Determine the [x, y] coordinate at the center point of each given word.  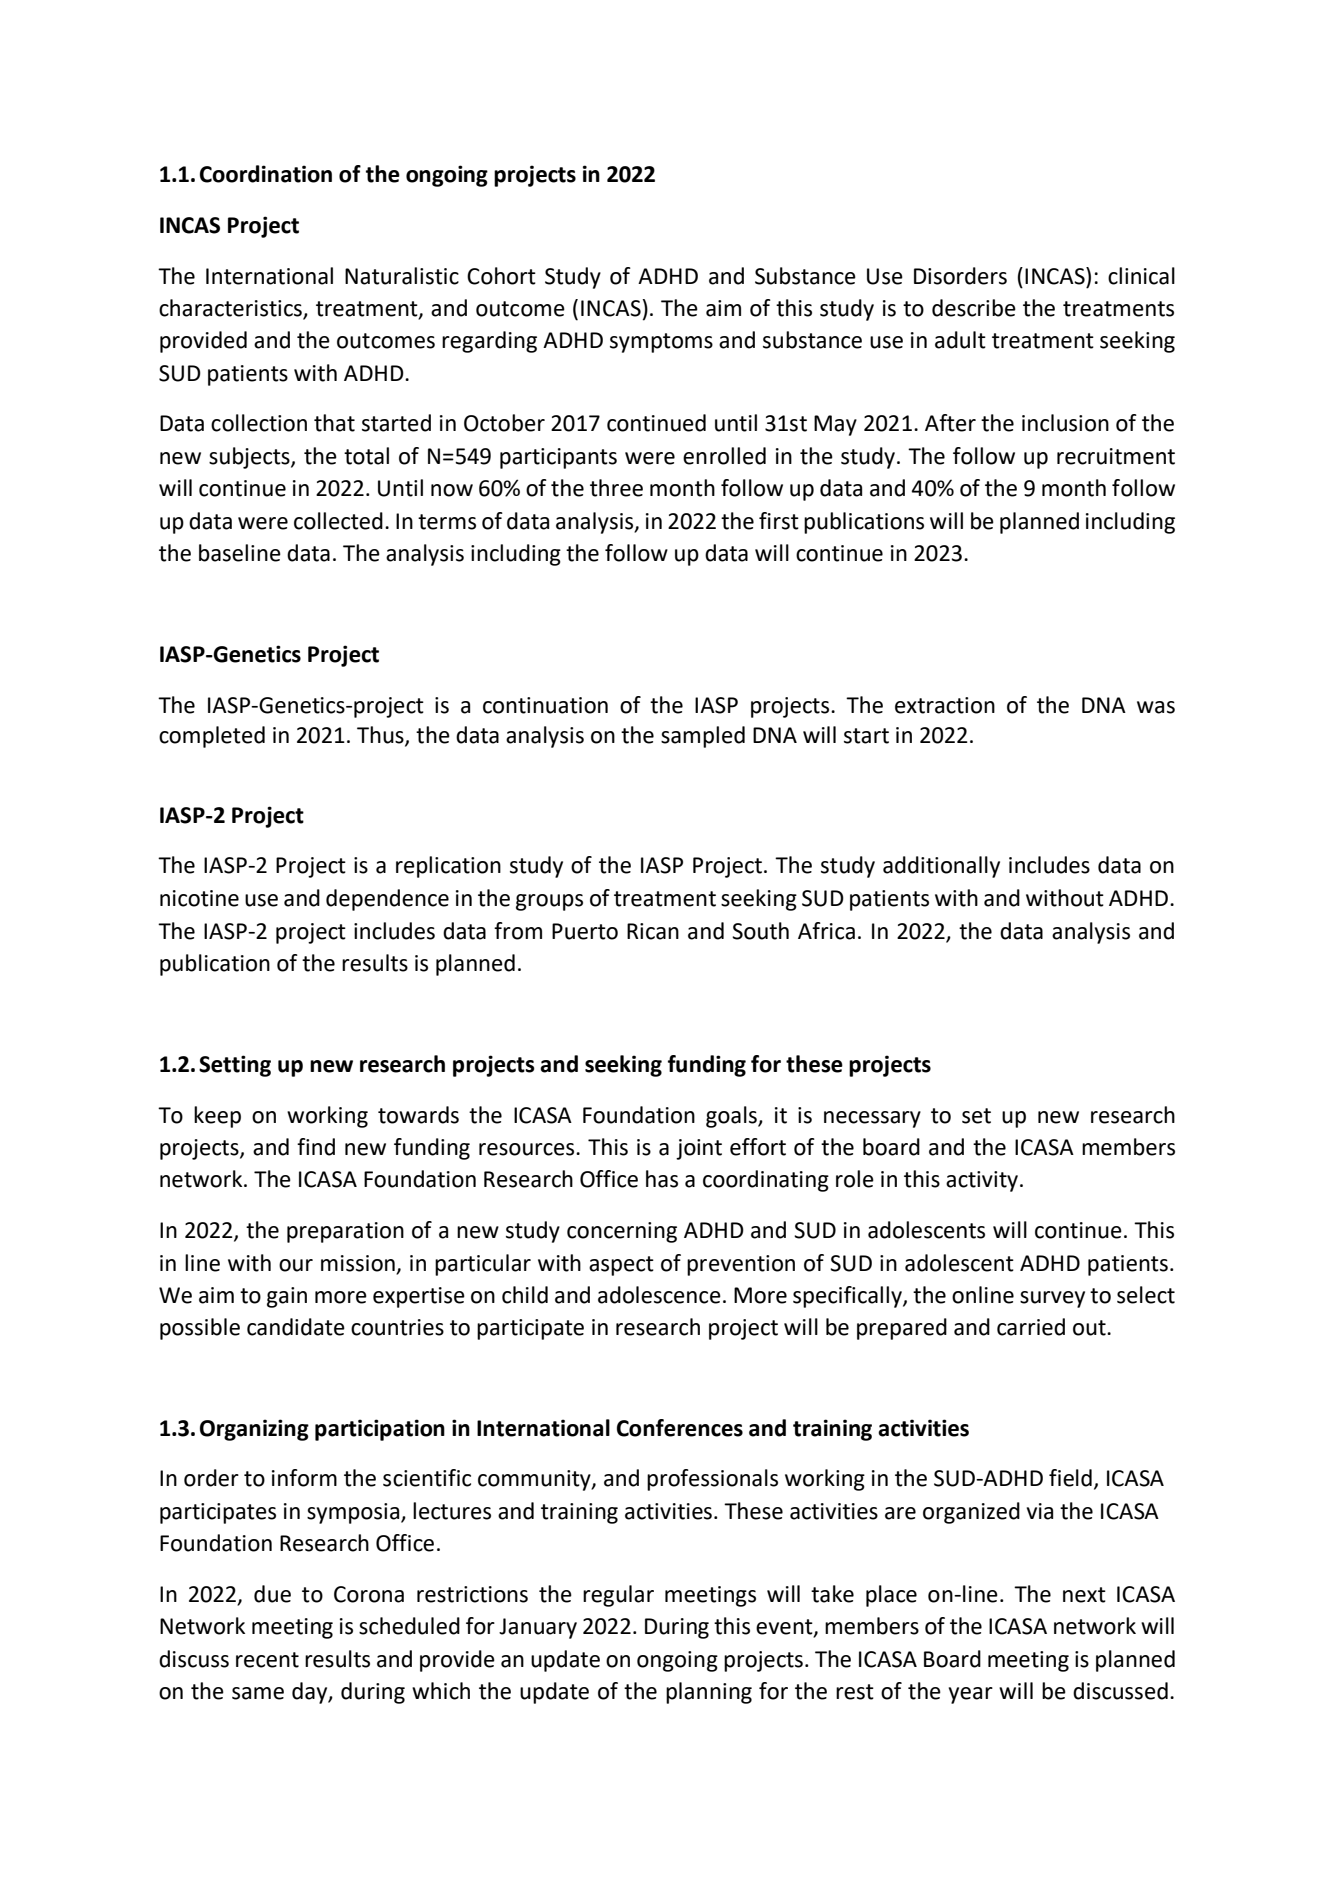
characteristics [231, 309]
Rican [653, 931]
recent [267, 1660]
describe [974, 308]
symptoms [661, 343]
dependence [387, 900]
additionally [941, 867]
